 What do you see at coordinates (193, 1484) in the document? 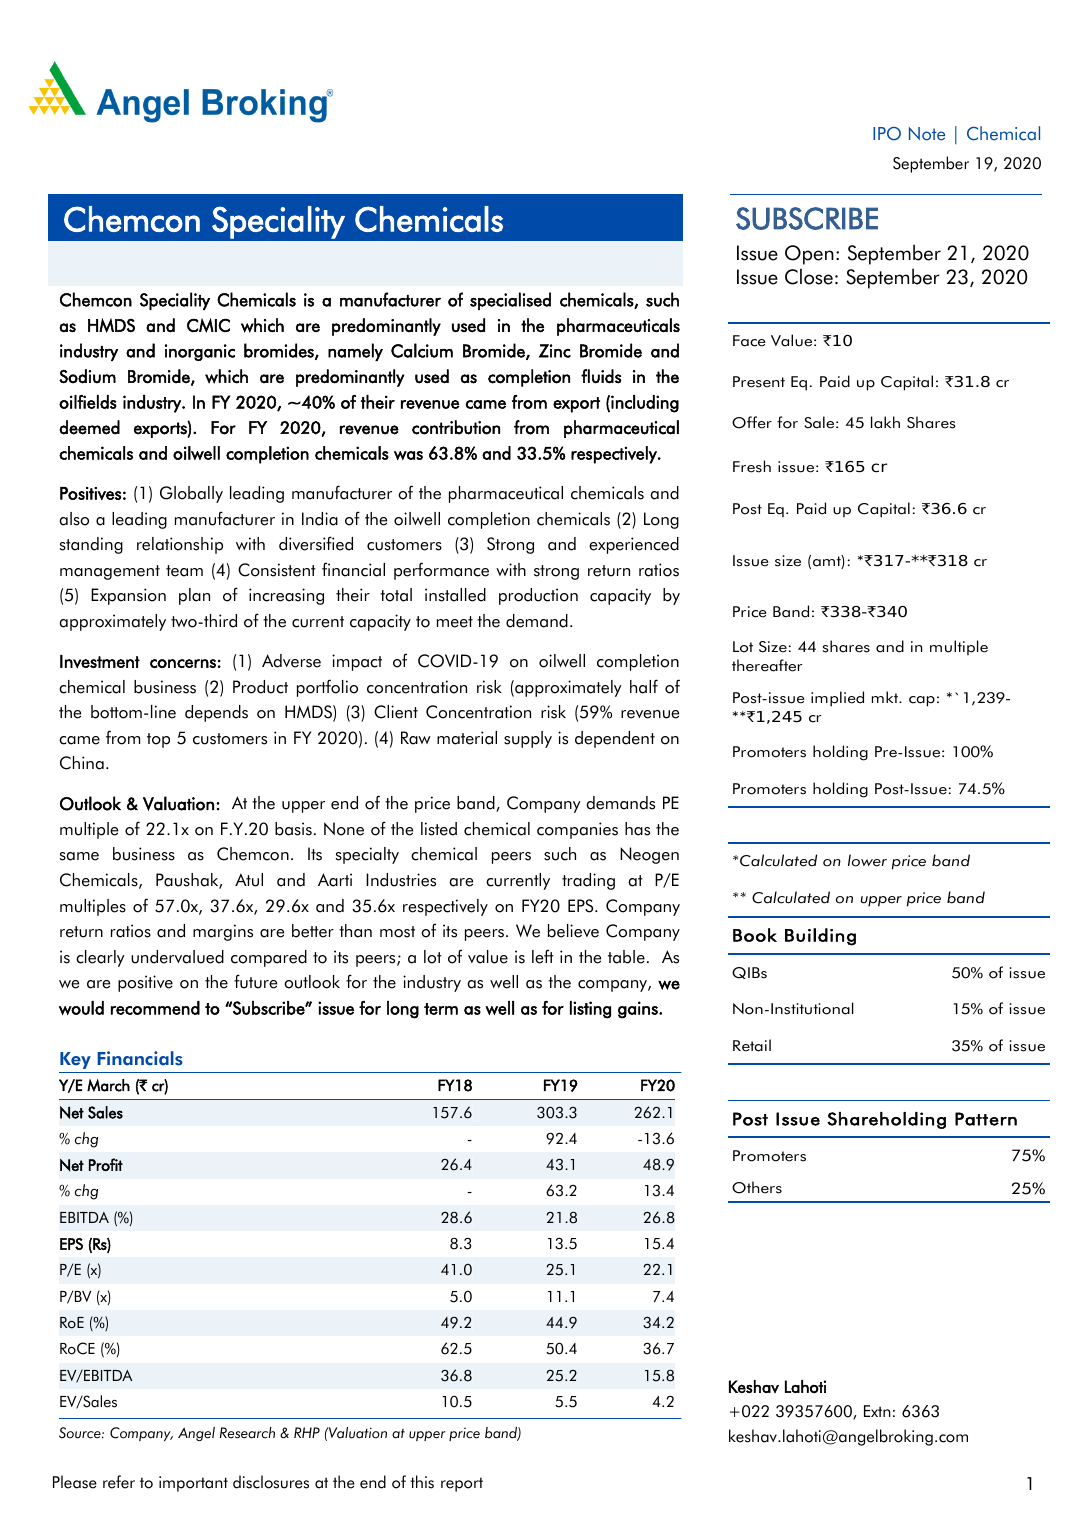
I see `important` at bounding box center [193, 1484].
